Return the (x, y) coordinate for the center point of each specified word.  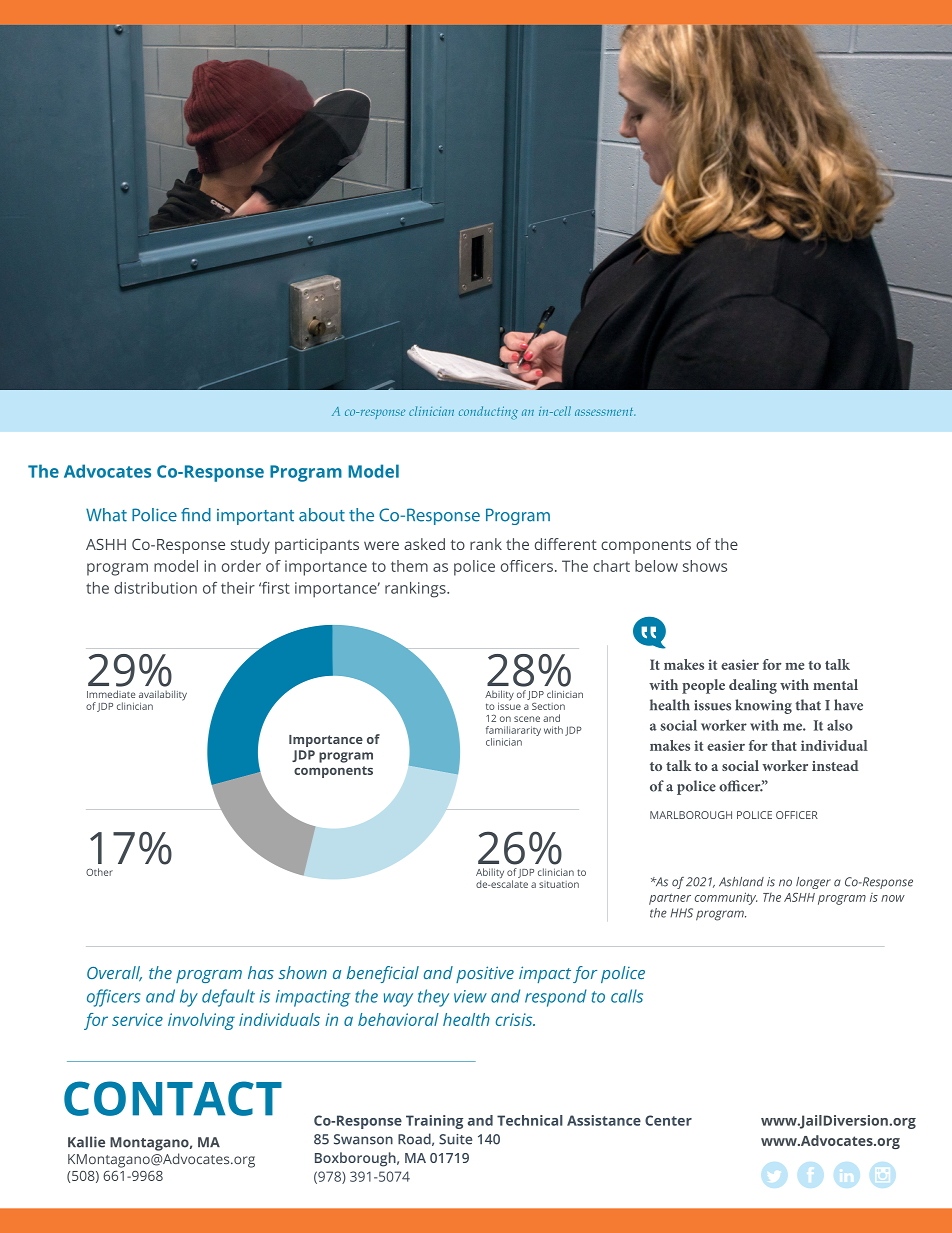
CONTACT (173, 1098)
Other (99, 872)
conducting (488, 413)
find (196, 515)
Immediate (111, 694)
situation (559, 884)
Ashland (741, 882)
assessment (605, 412)
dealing (753, 686)
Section (548, 706)
